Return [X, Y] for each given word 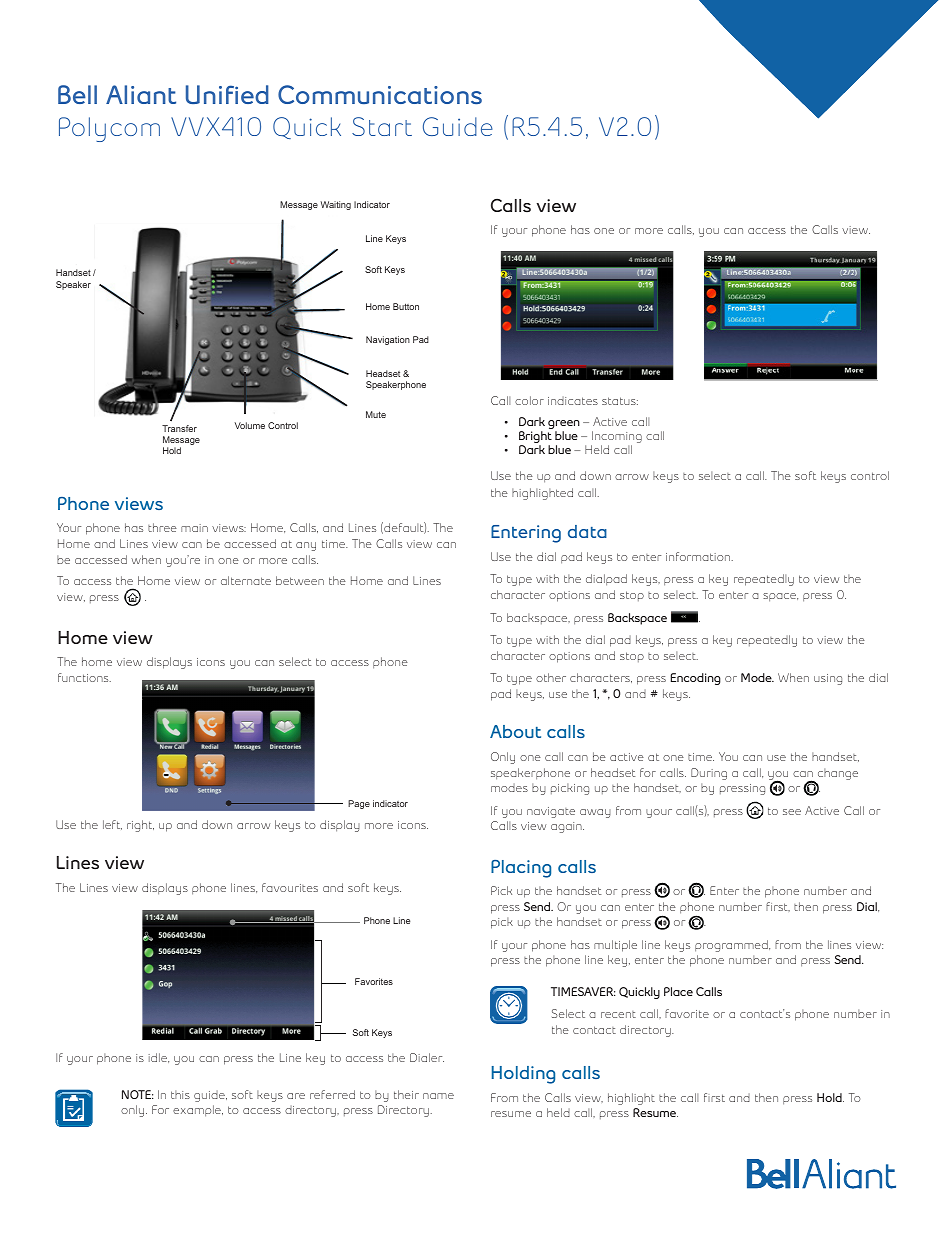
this [180, 1094]
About [515, 731]
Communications [380, 94]
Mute [376, 414]
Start [382, 126]
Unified [227, 94]
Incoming [616, 438]
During [709, 774]
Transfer [179, 428]
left [112, 825]
